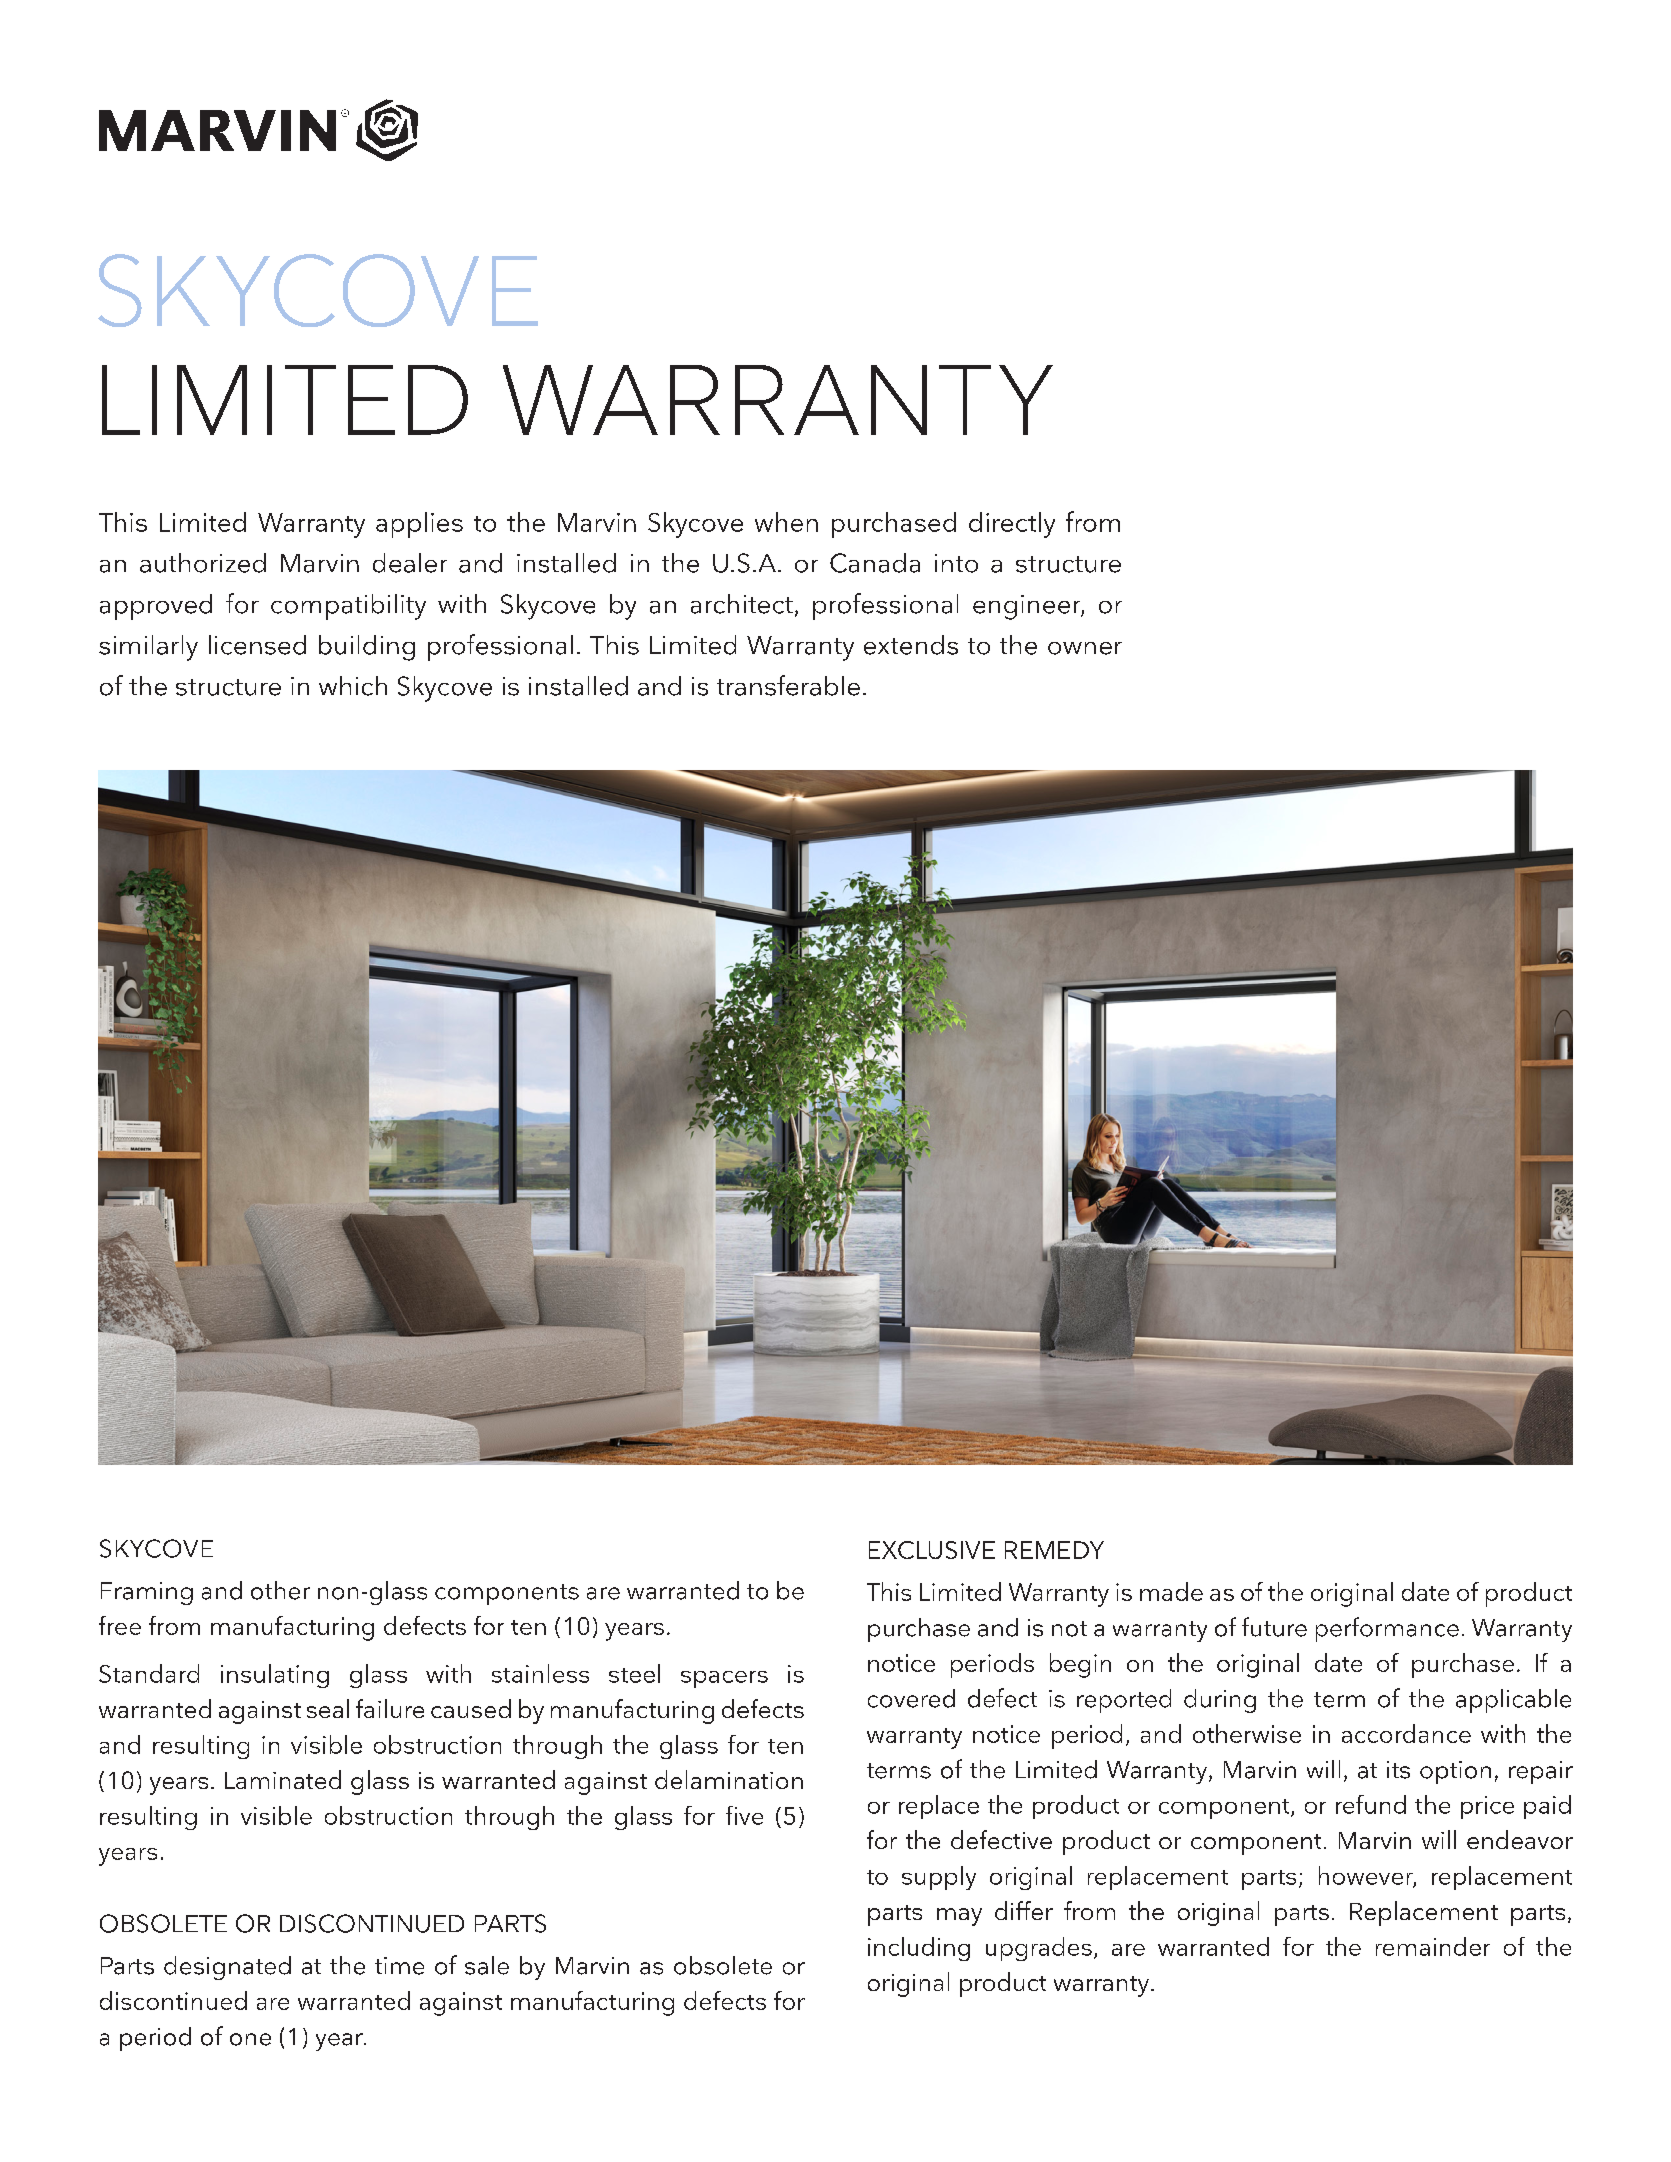  I want to click on EXCLUSIVE, so click(932, 1550).
